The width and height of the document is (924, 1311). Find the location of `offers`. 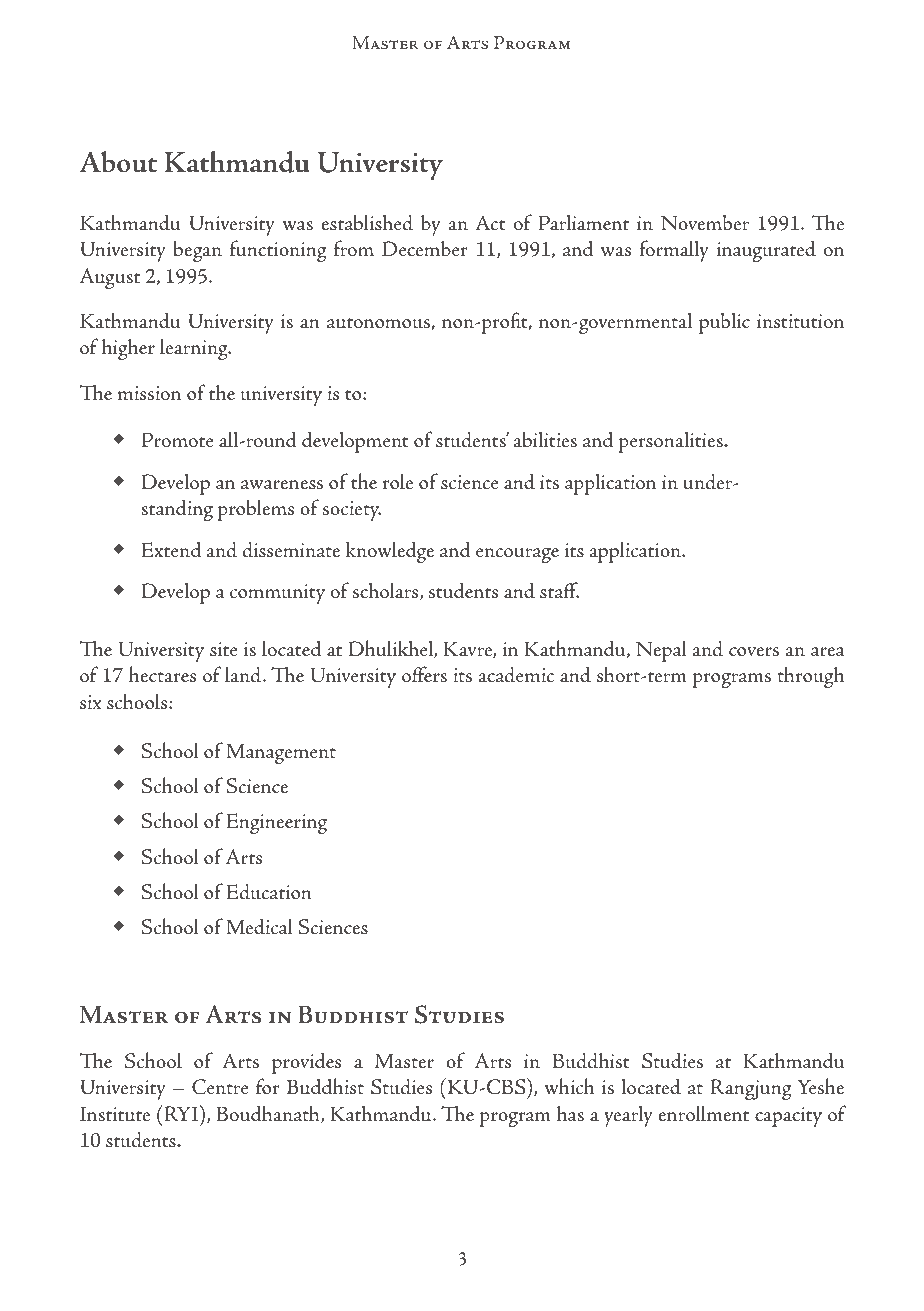

offers is located at coordinates (424, 674).
